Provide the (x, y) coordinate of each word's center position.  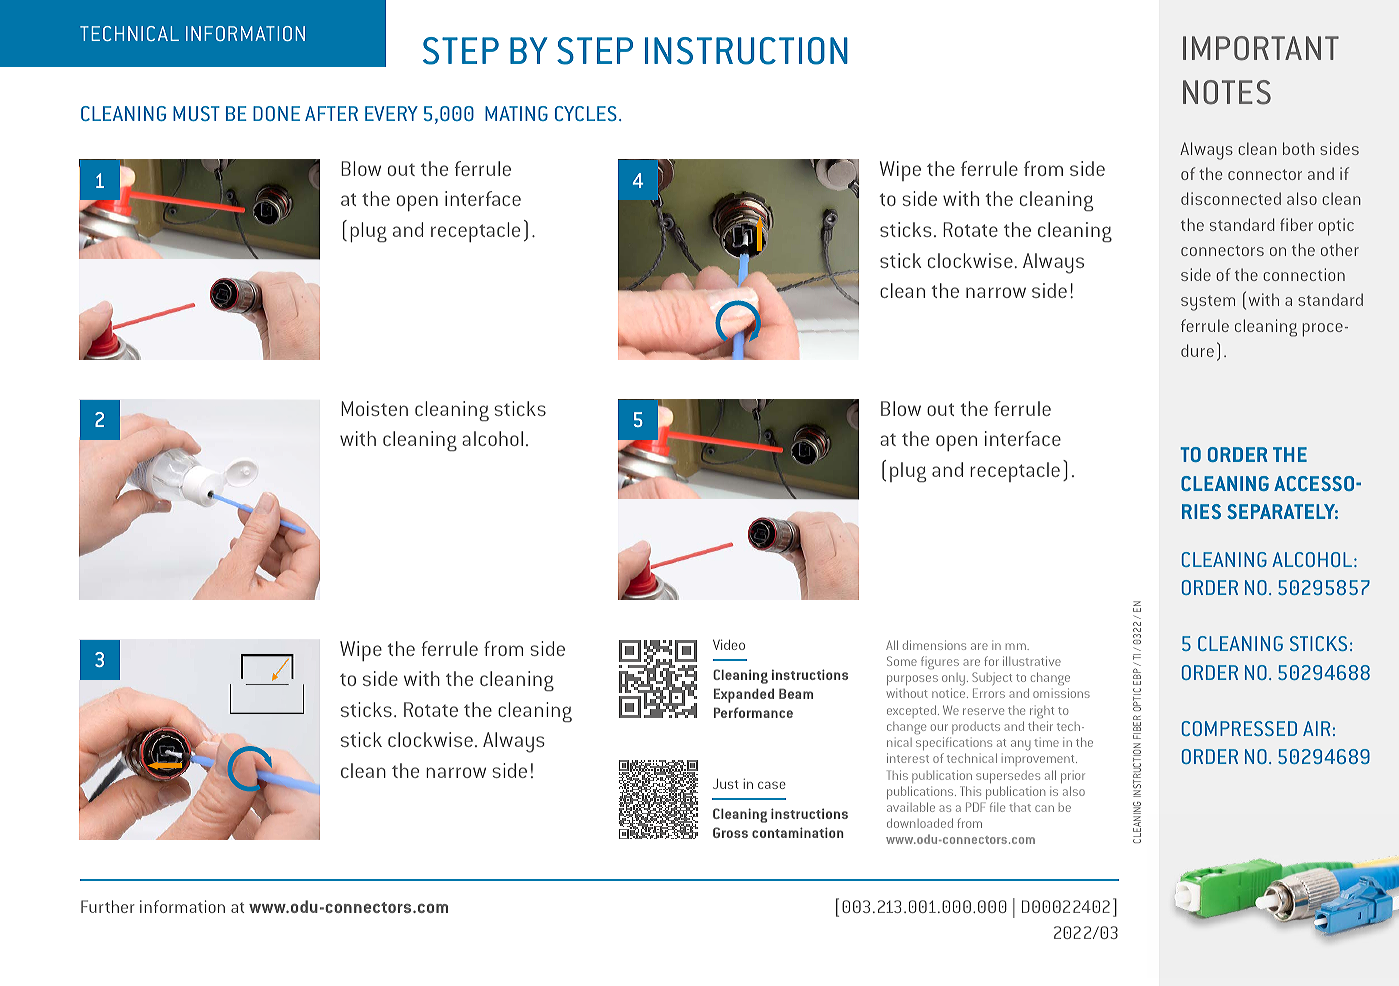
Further (108, 906)
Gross (730, 832)
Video (729, 644)
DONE (276, 113)
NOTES (1227, 92)
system (1208, 303)
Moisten (374, 408)
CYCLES (586, 113)
